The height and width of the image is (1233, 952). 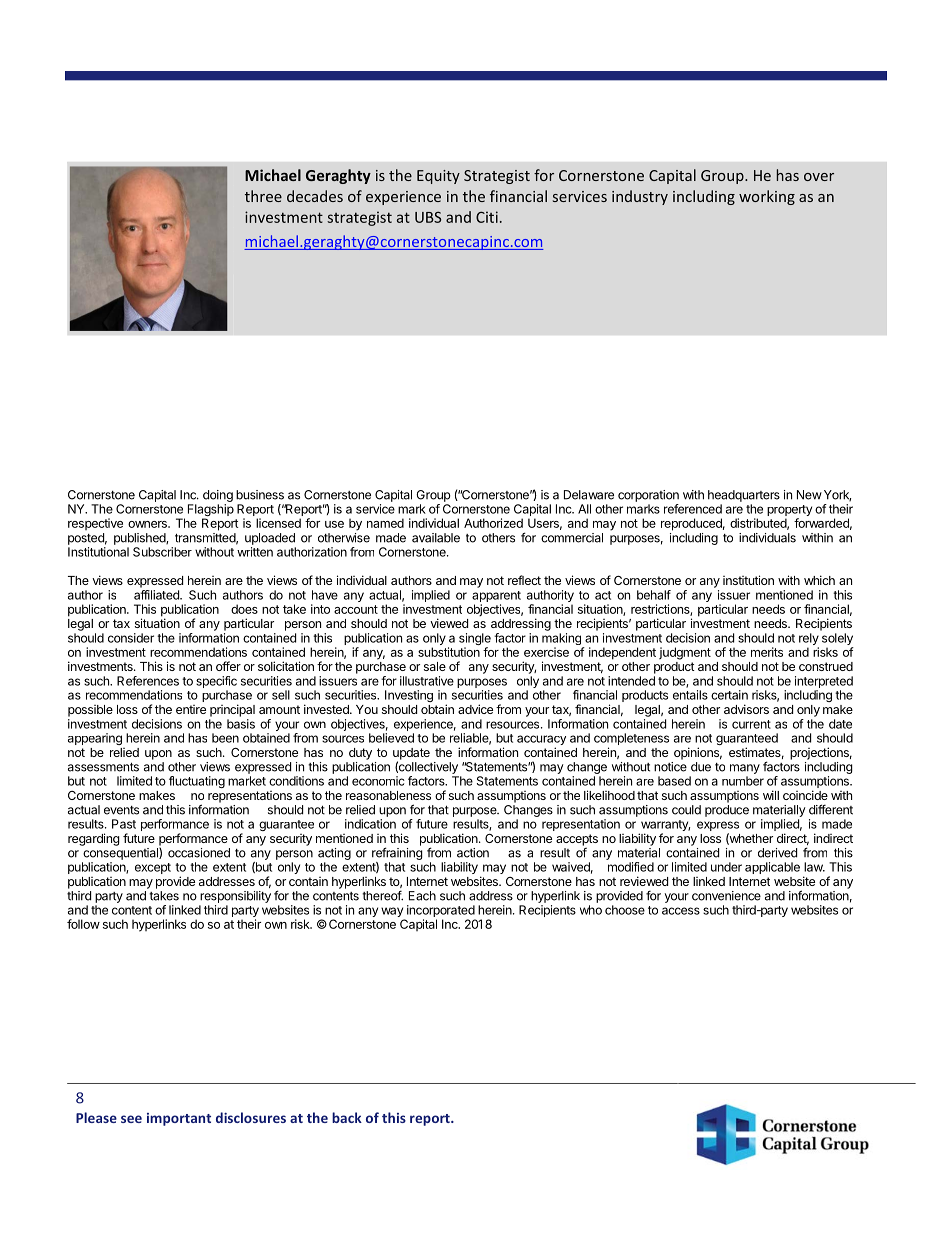 I want to click on back, so click(x=347, y=1117).
